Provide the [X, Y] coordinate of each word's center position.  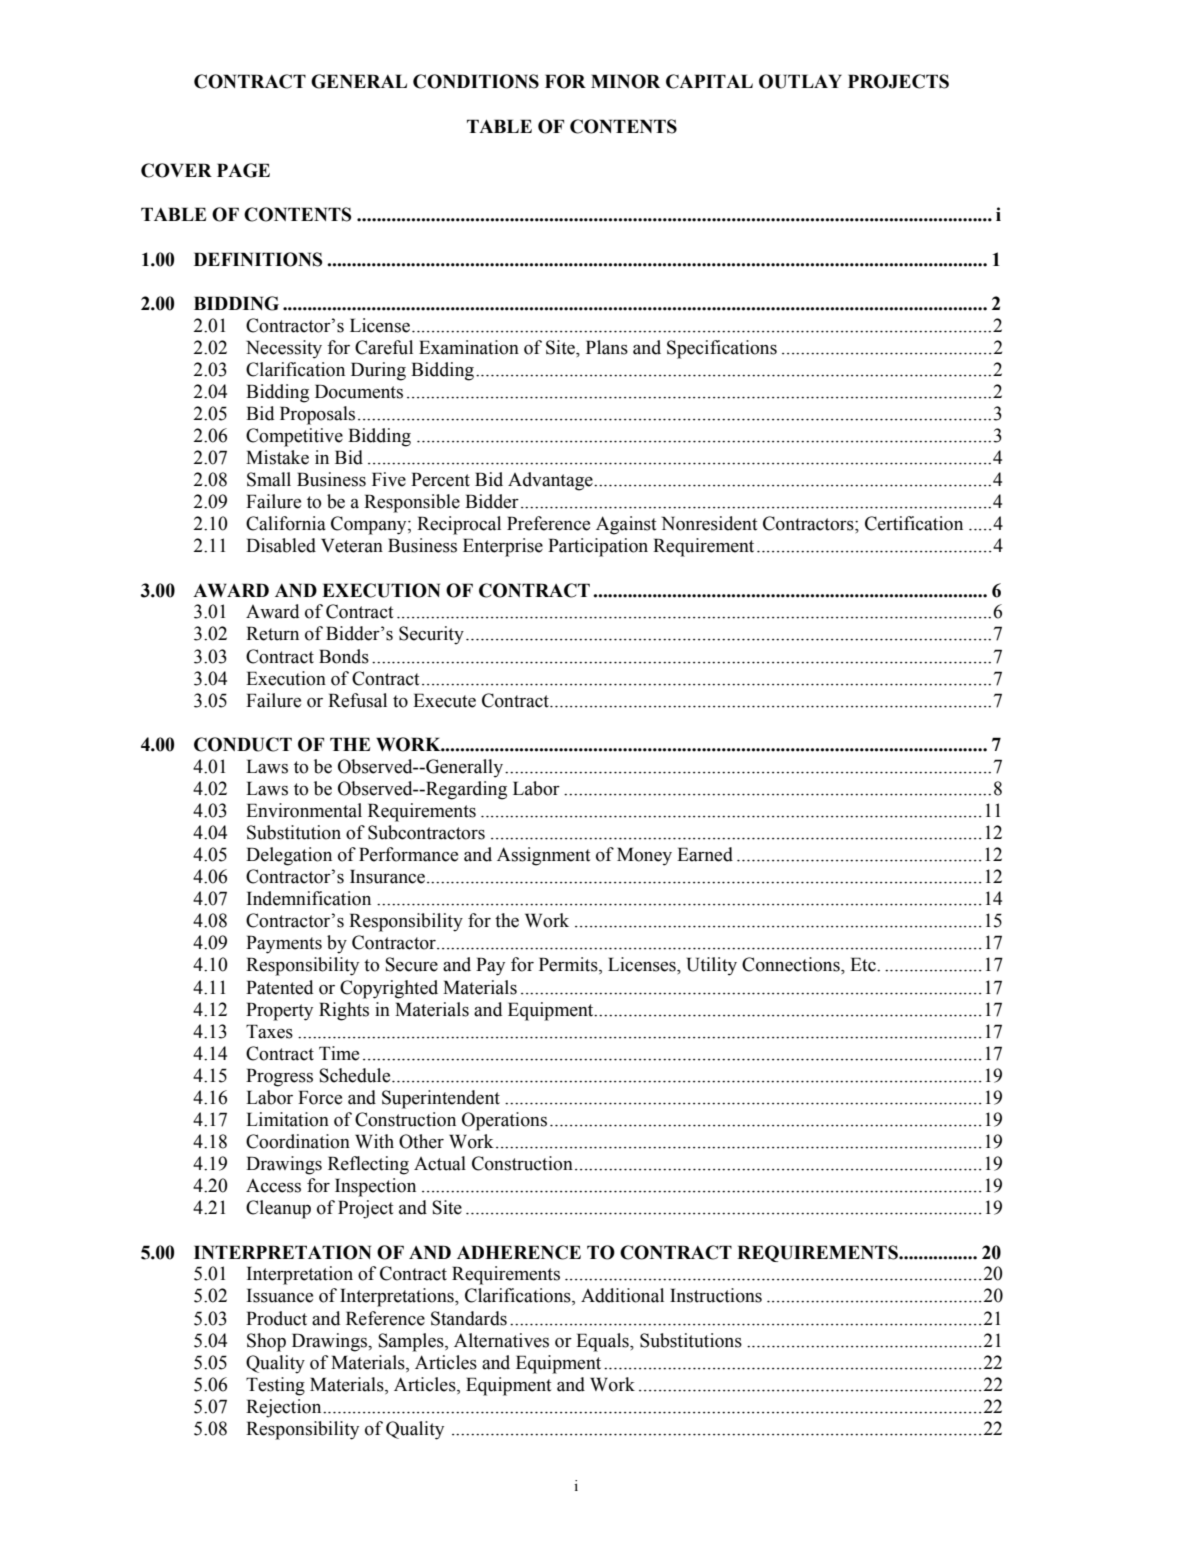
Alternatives [501, 1340]
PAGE [243, 170]
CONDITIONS [476, 81]
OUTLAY [800, 81]
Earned [705, 854]
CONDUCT [243, 744]
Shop [266, 1342]
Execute [444, 700]
